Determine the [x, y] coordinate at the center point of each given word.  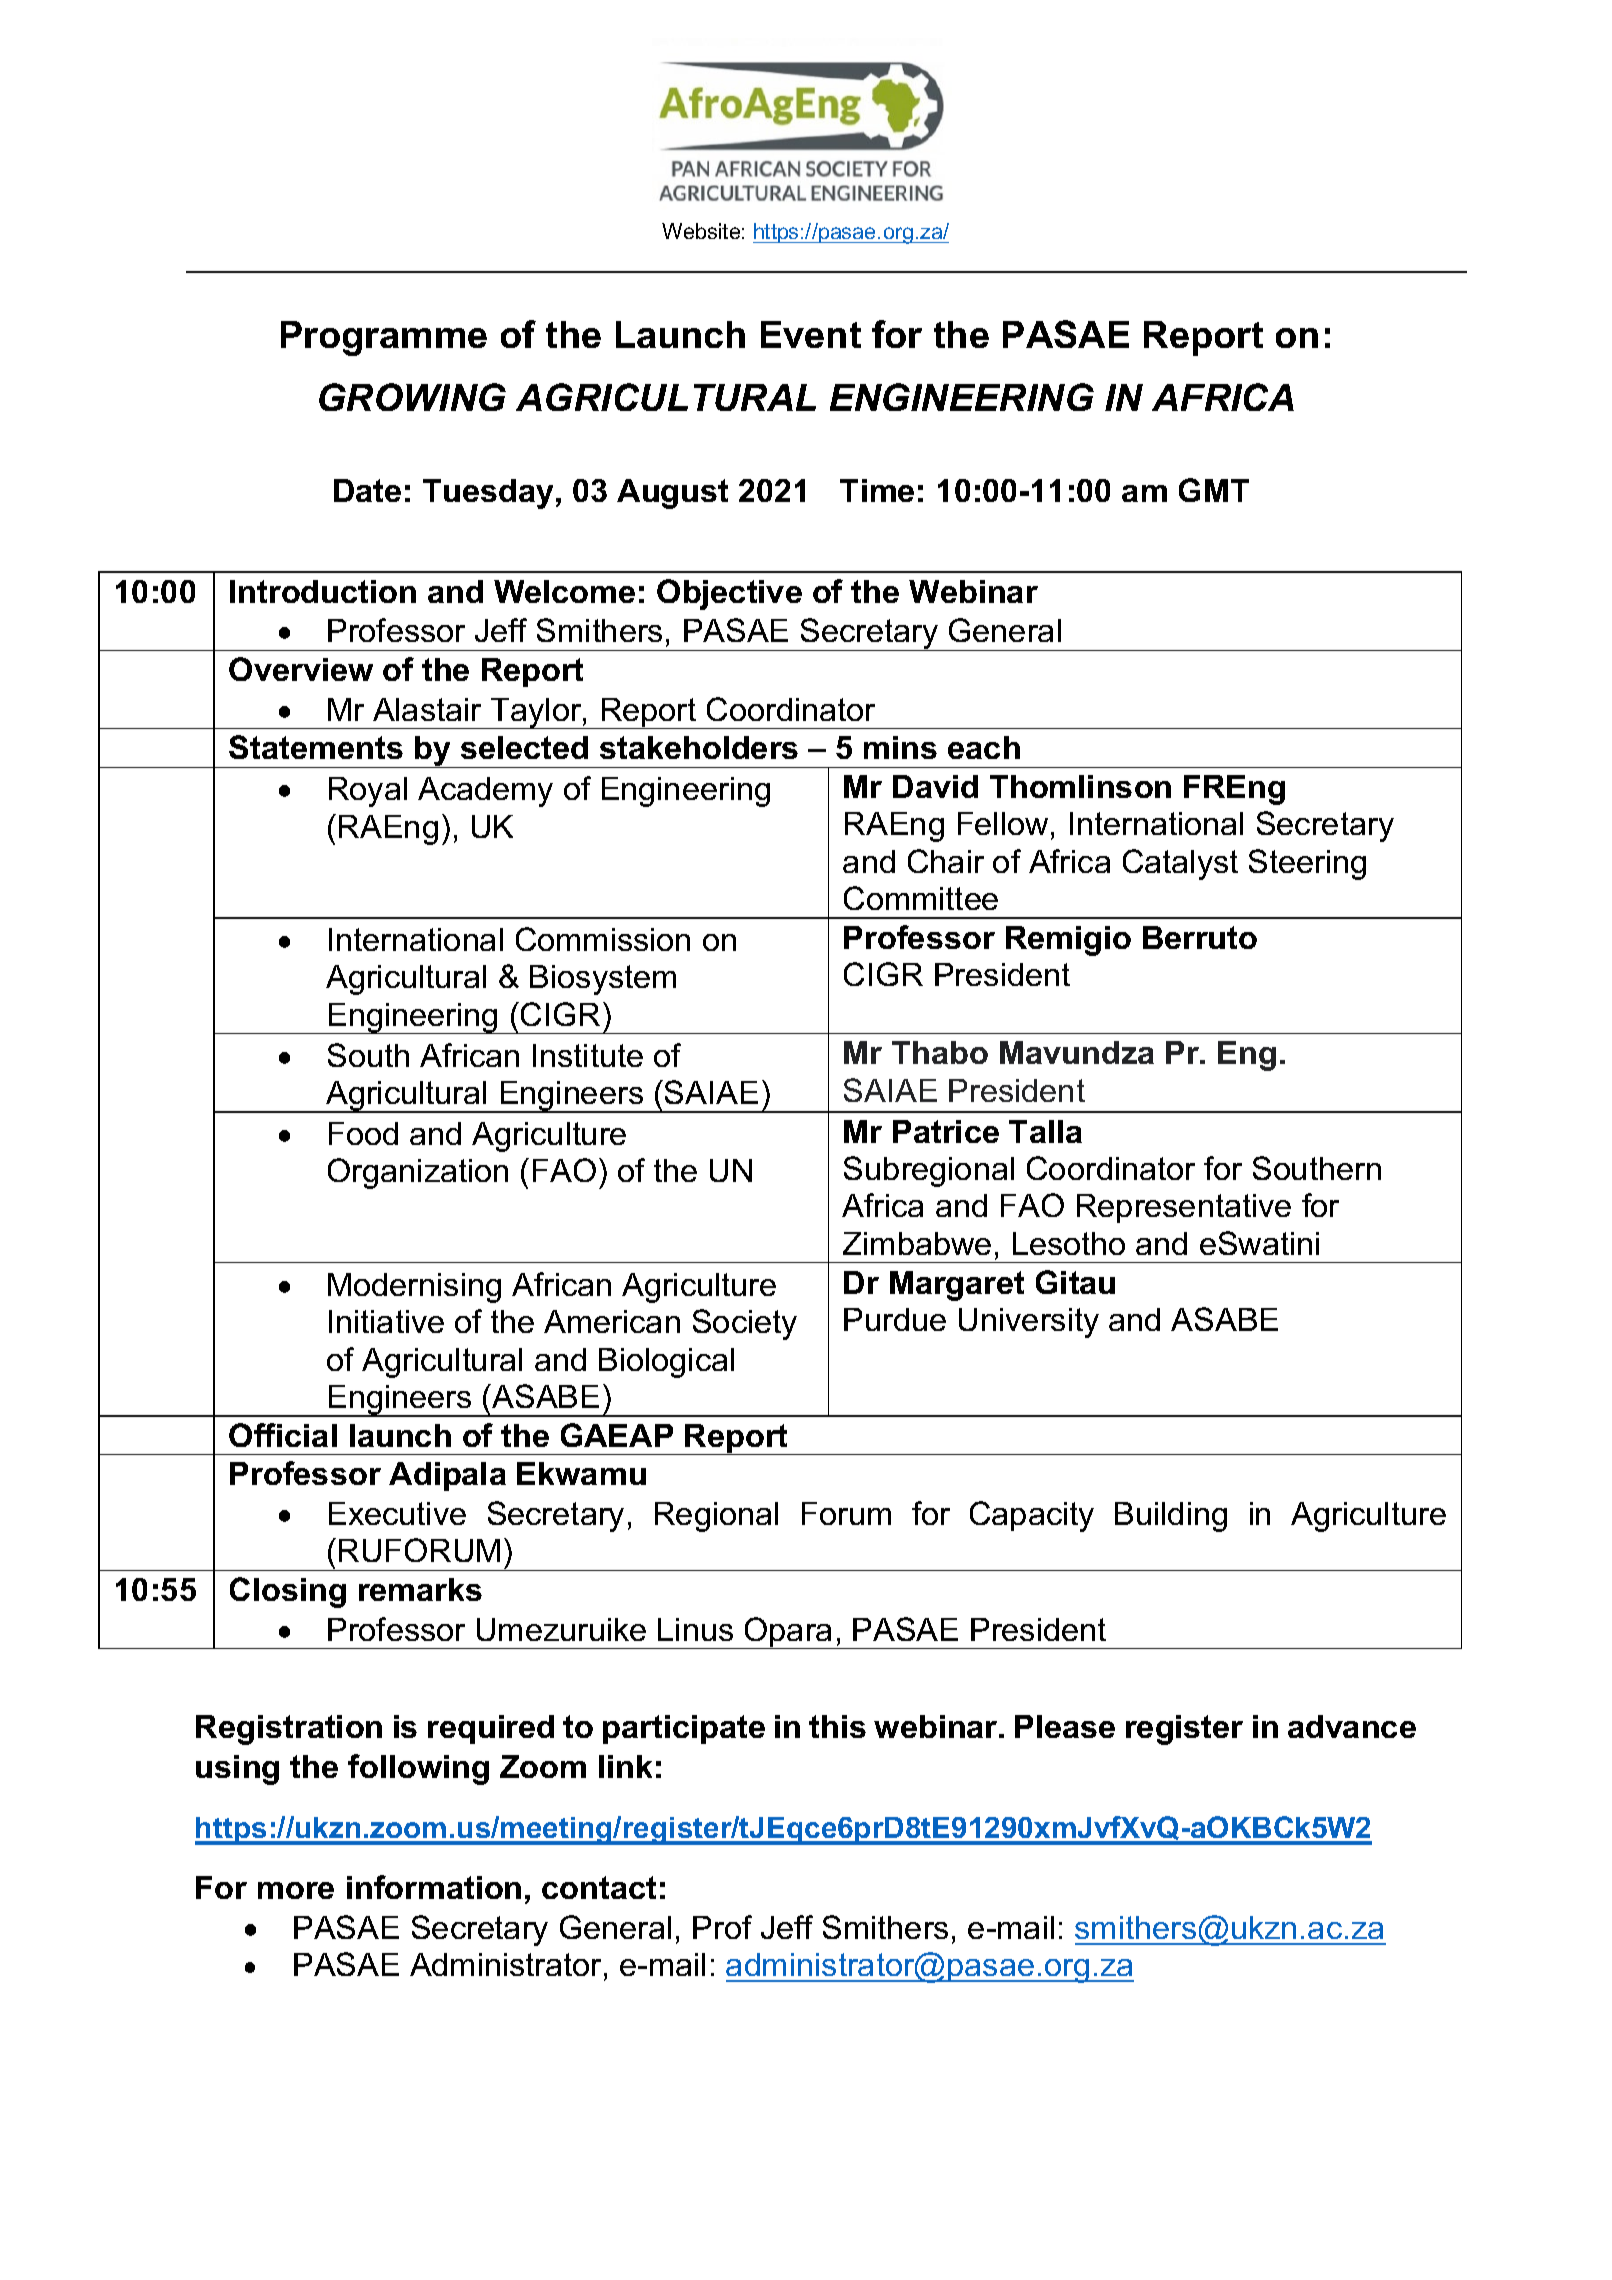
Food [363, 1133]
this [837, 1726]
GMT [1214, 490]
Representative [1184, 1208]
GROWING [412, 397]
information [434, 1887]
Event [811, 334]
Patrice [946, 1131]
